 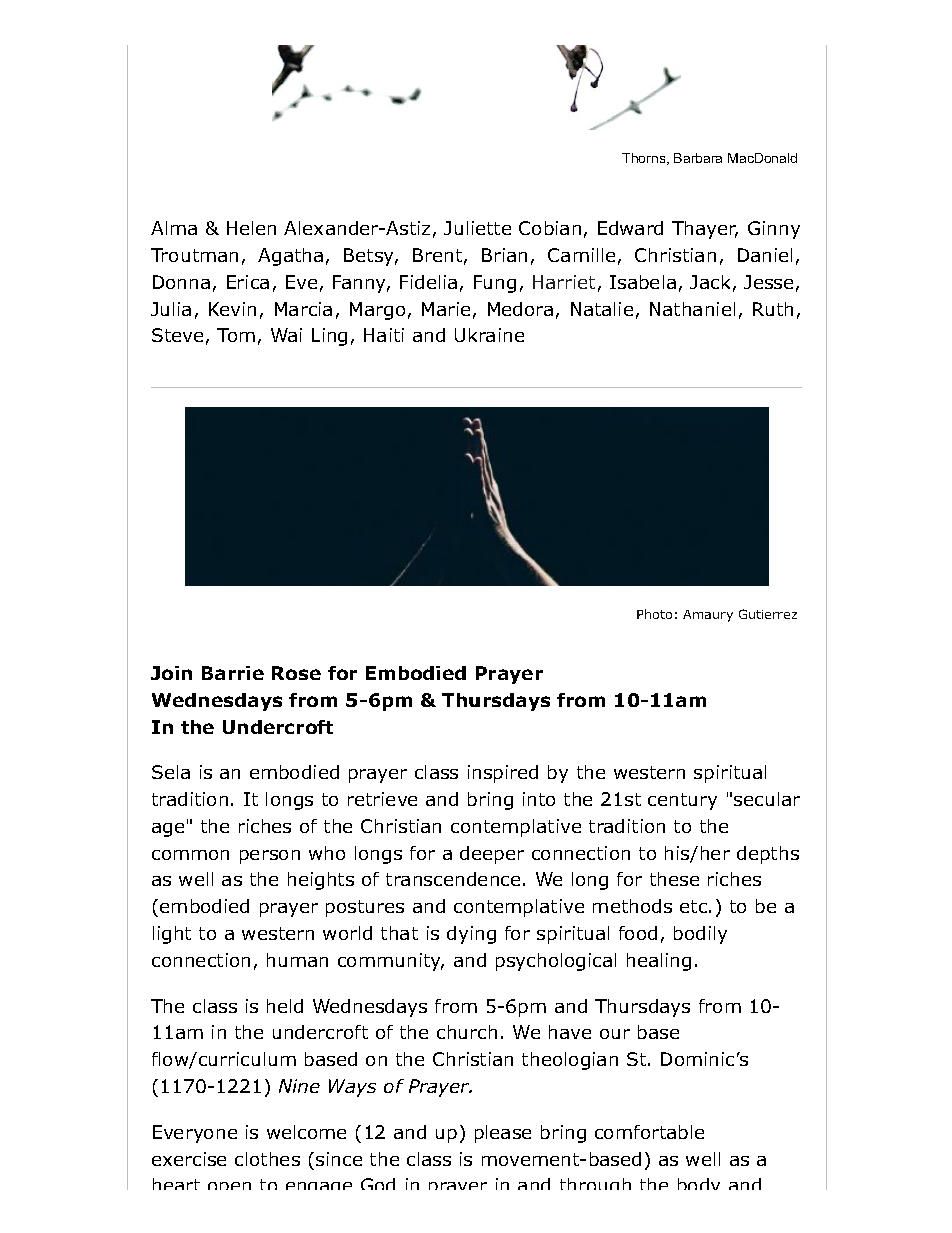 I want to click on please, so click(x=503, y=1134).
